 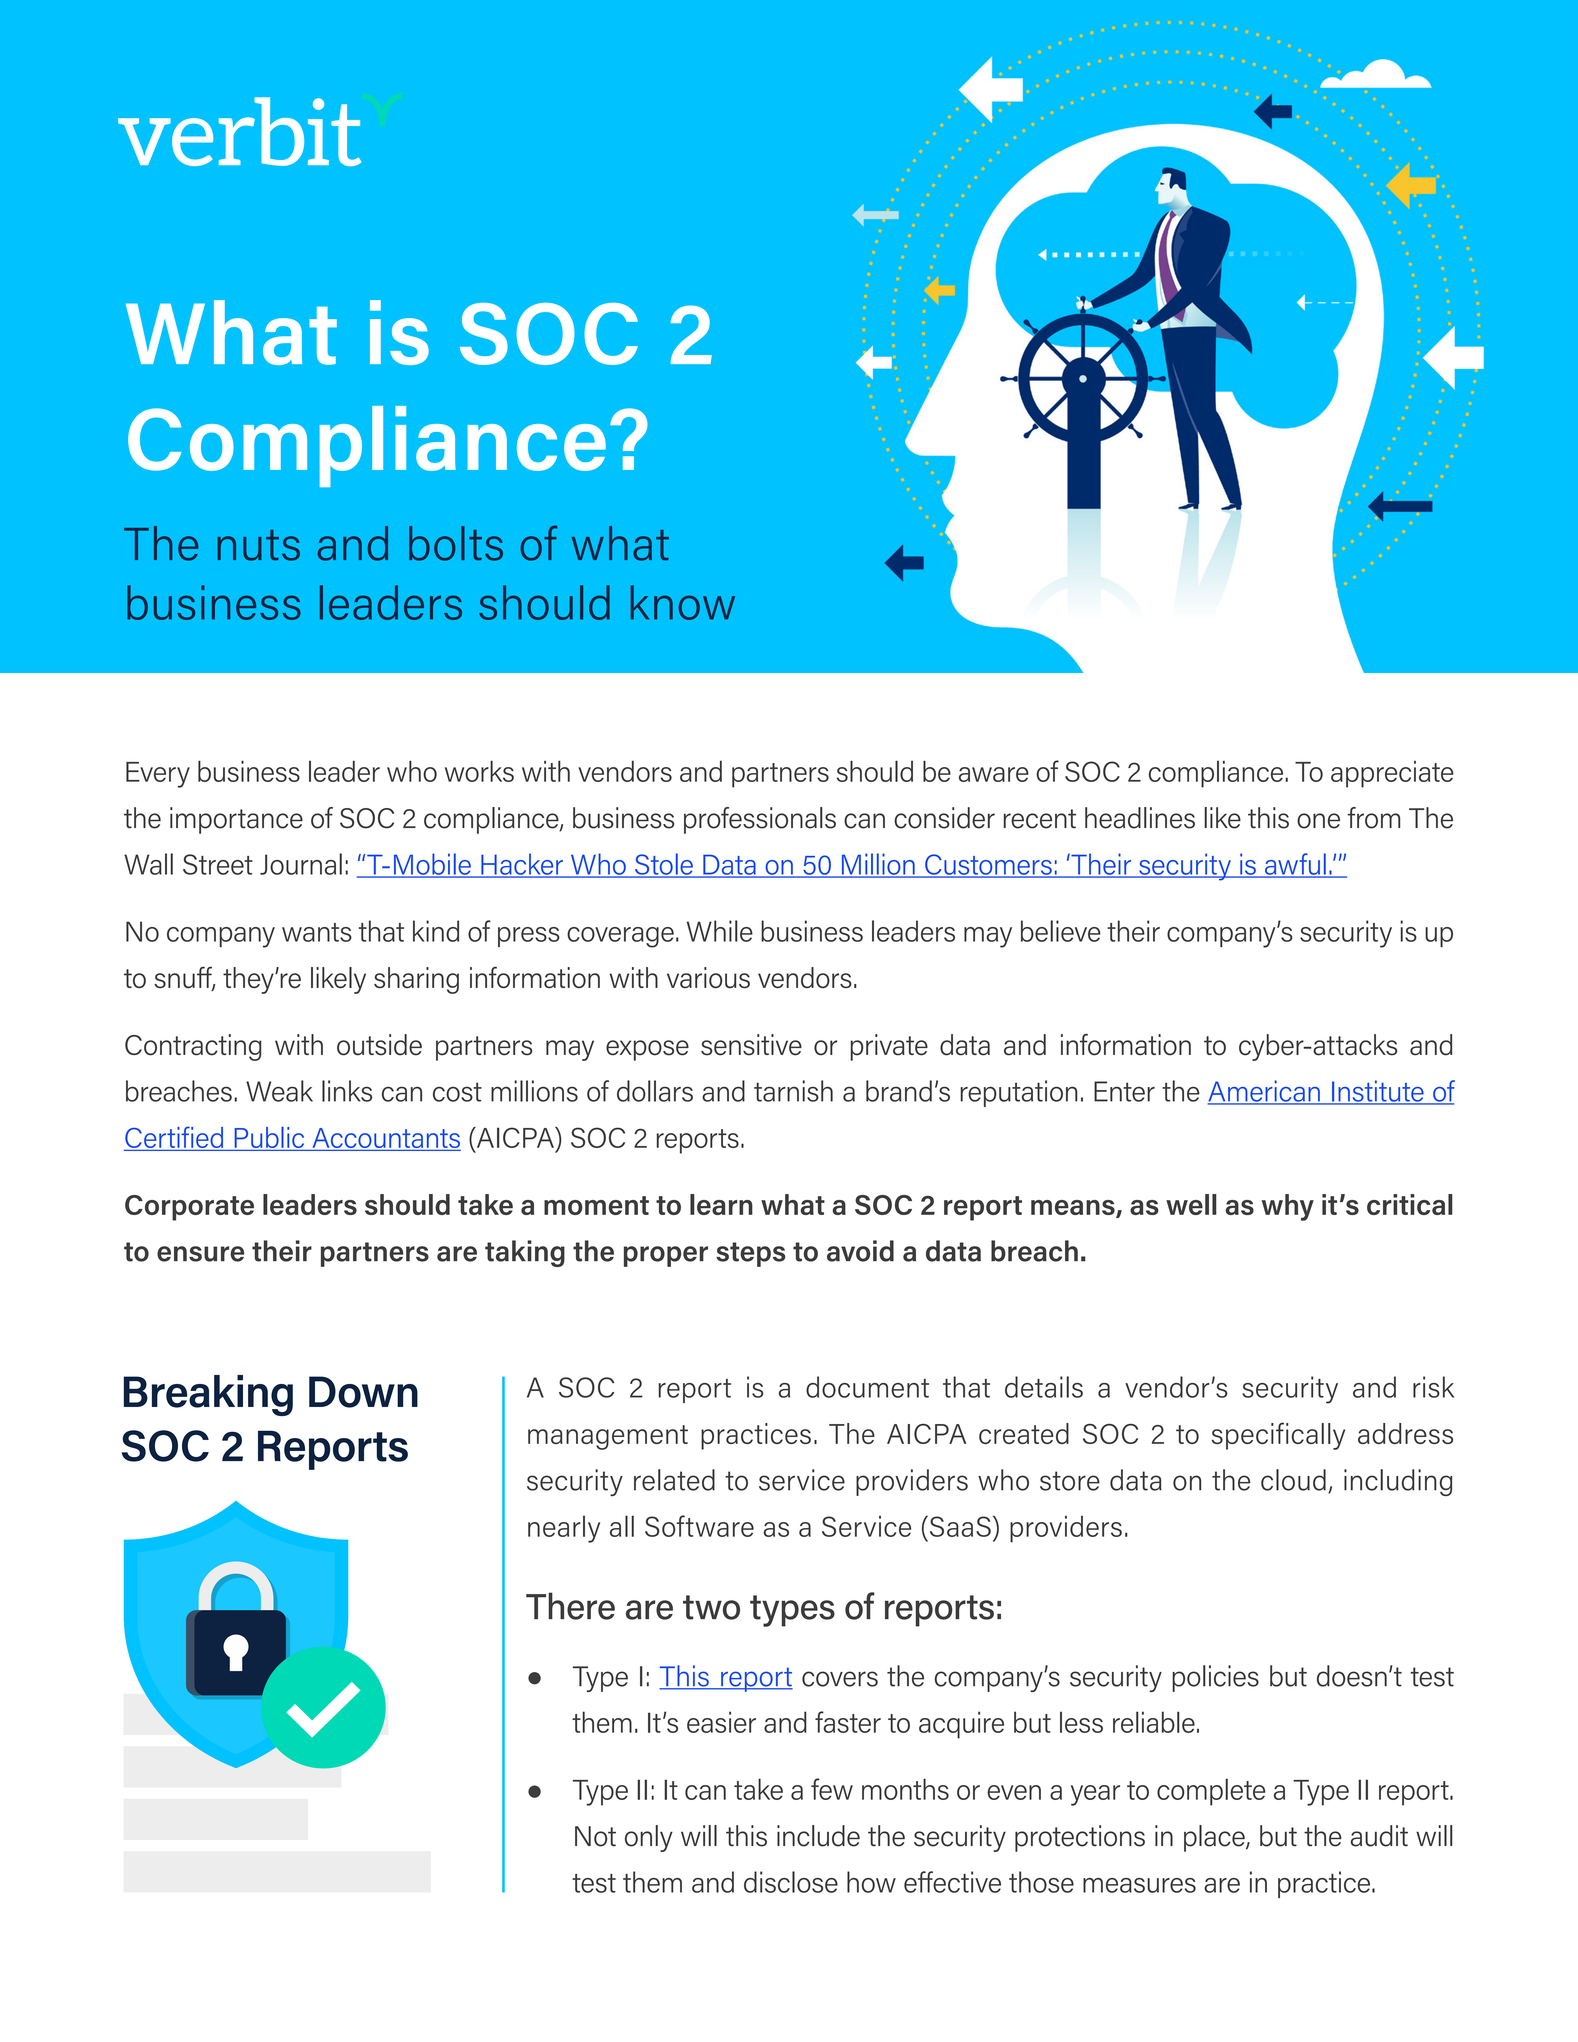 What do you see at coordinates (363, 1392) in the page?
I see `Down` at bounding box center [363, 1392].
